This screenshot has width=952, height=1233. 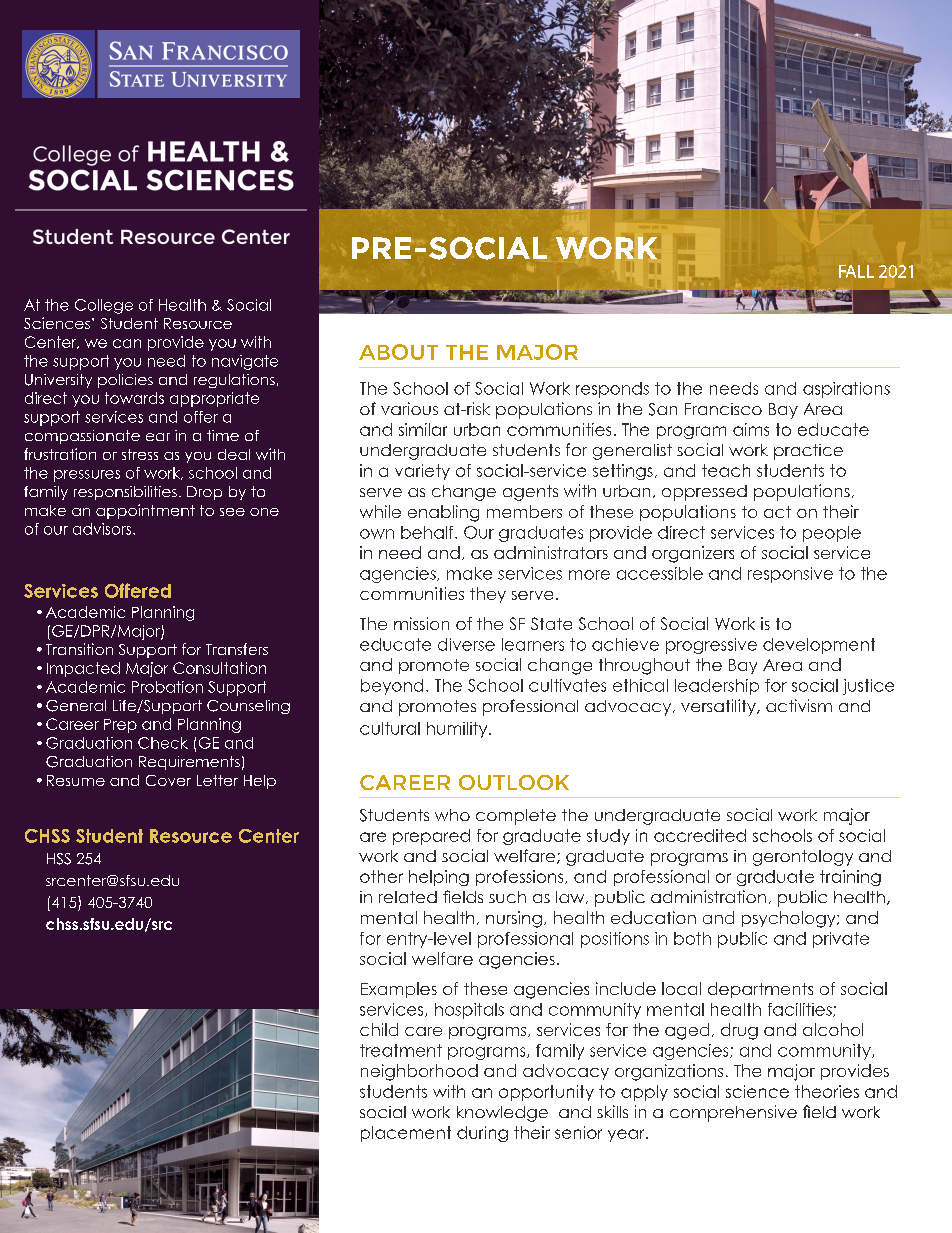 I want to click on responsive, so click(x=790, y=575).
